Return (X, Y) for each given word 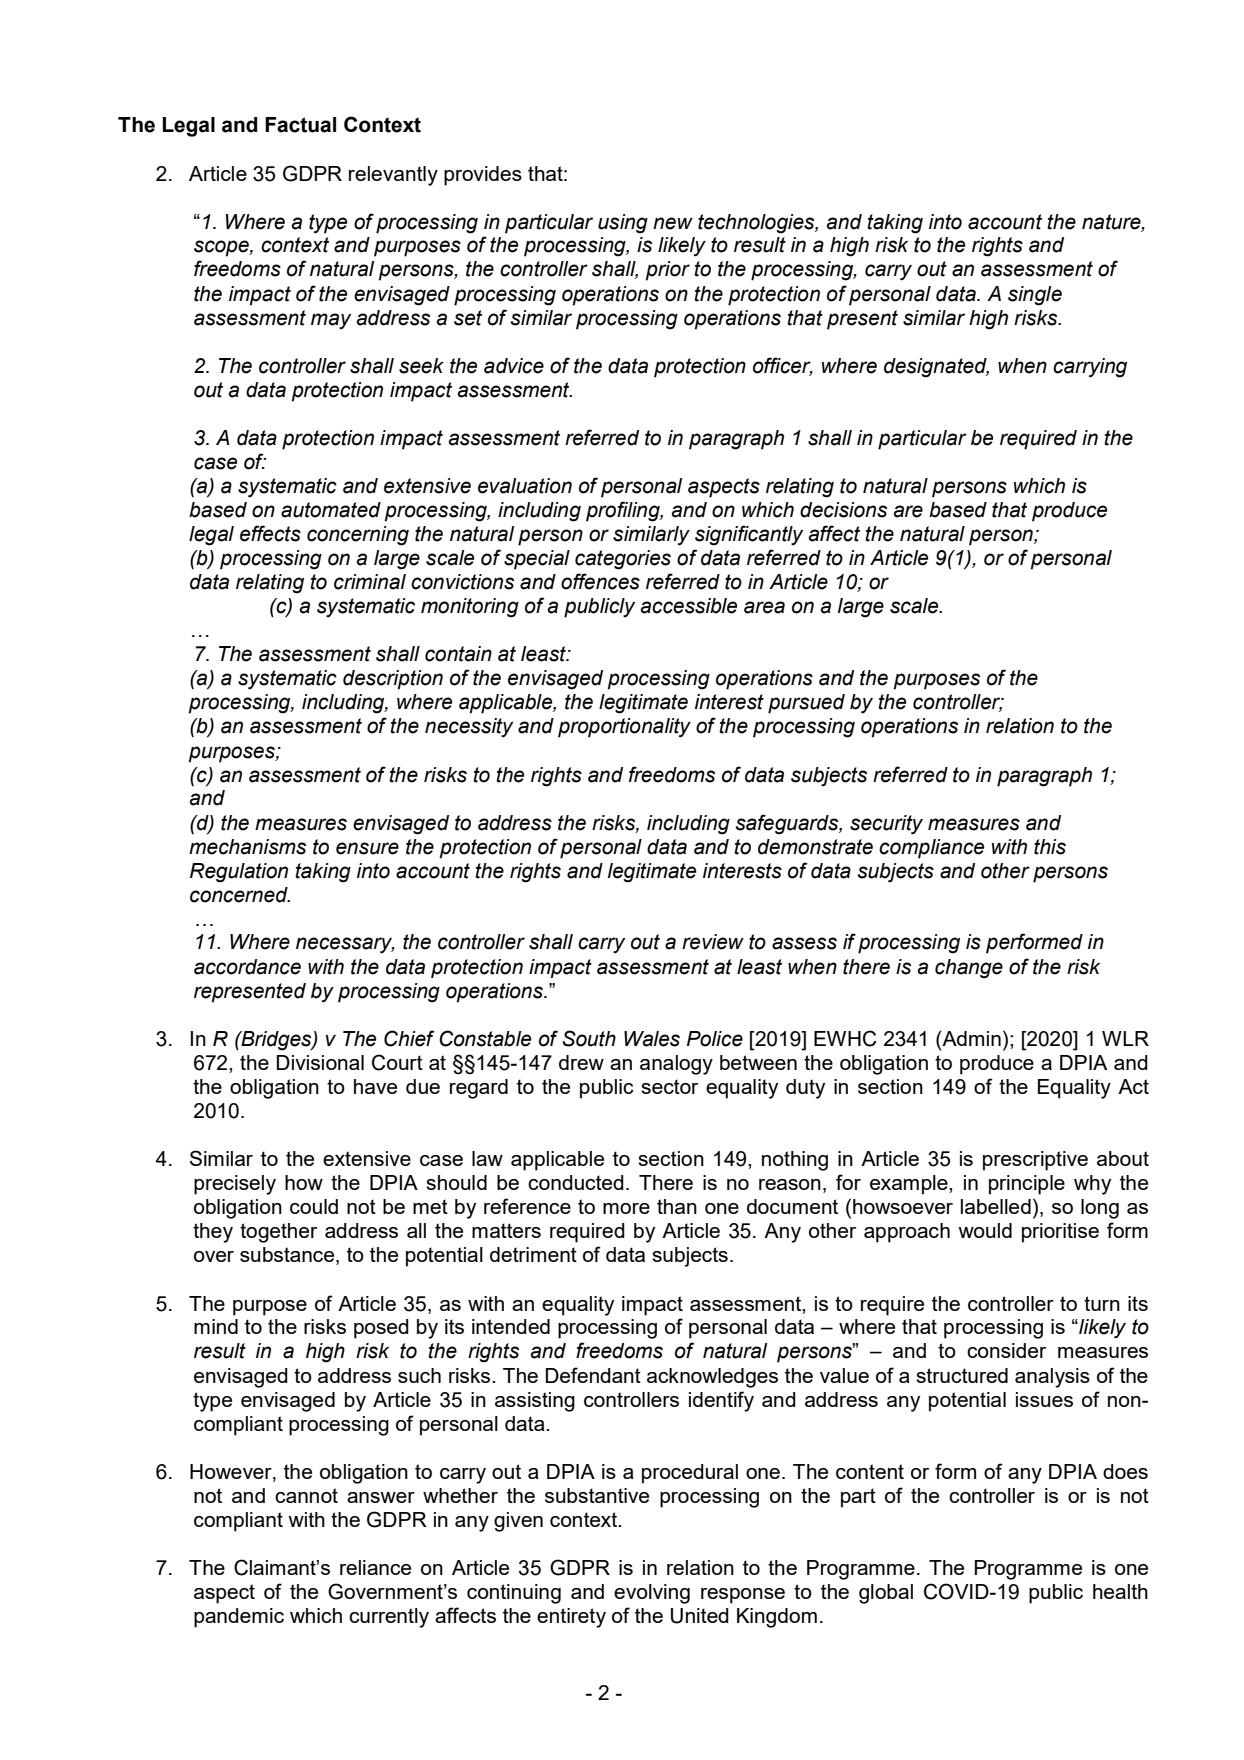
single (1035, 296)
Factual (300, 125)
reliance (375, 1567)
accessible (689, 606)
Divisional (320, 1062)
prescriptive (1035, 1161)
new (673, 223)
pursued (806, 704)
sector (669, 1086)
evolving (652, 1594)
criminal (370, 582)
